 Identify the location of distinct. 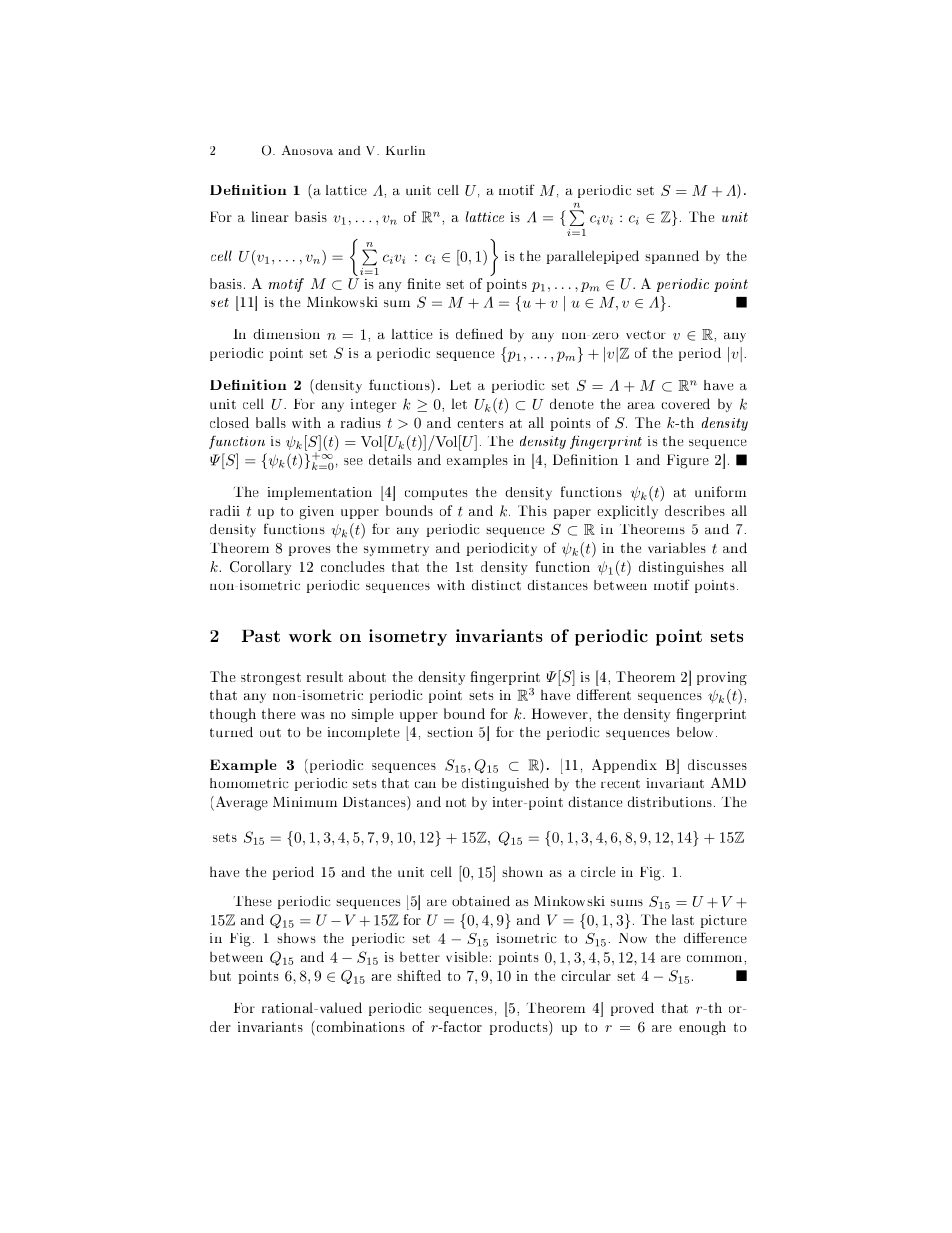
(496, 585).
